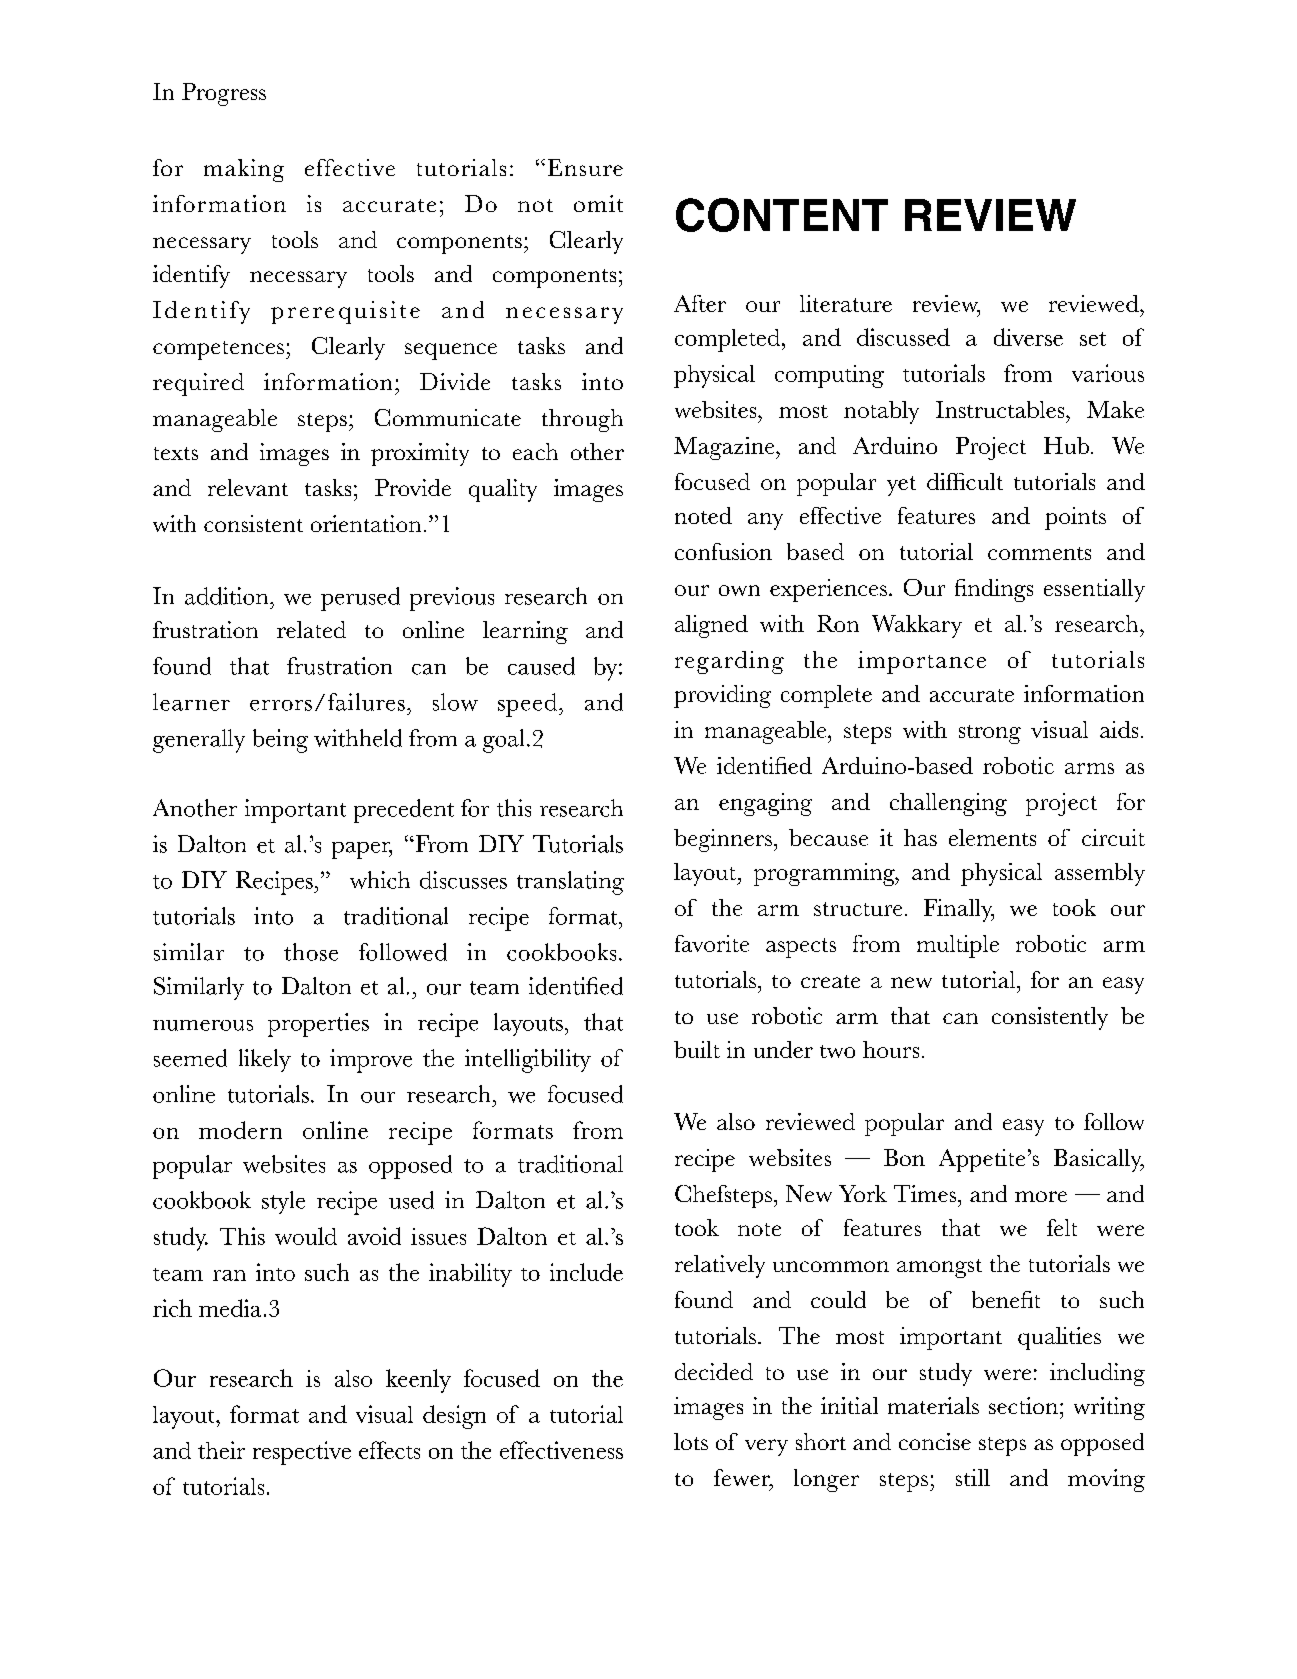  Describe the element at coordinates (244, 170) in the document. I see `making` at that location.
